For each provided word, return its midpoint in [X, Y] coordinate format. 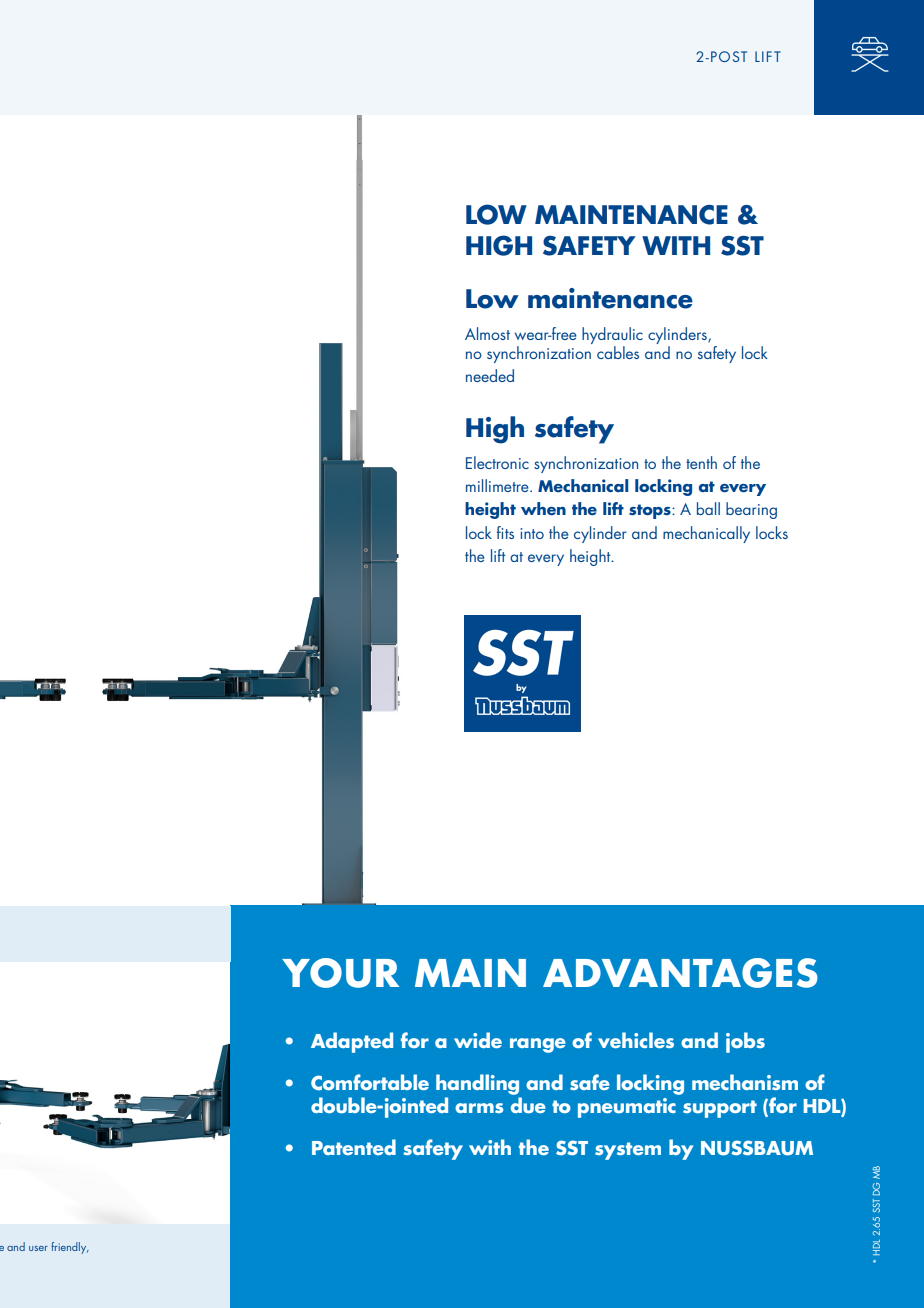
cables [618, 352]
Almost [487, 333]
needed [490, 375]
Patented [354, 1147]
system [628, 1151]
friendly [70, 1248]
